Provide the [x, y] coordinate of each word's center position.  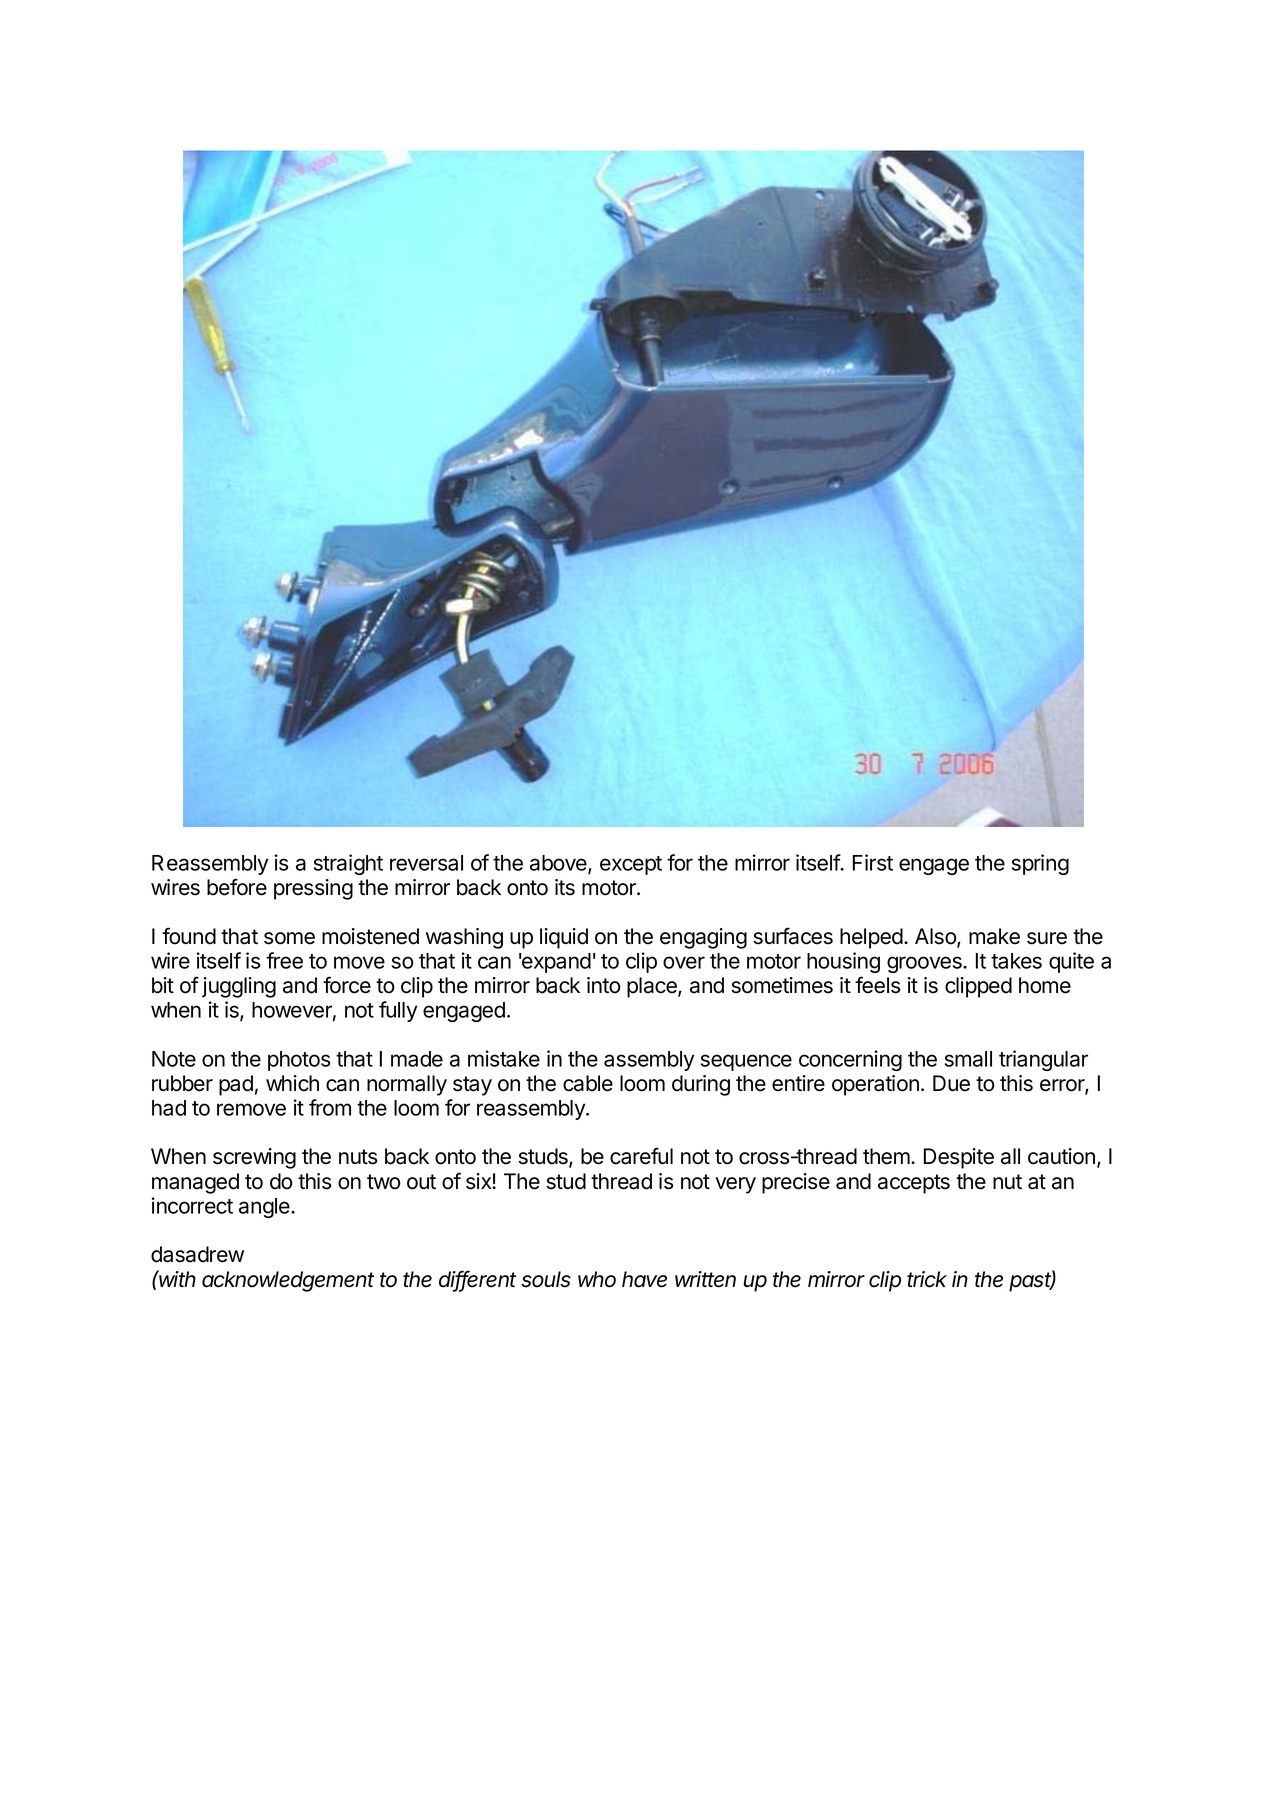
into [604, 985]
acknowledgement [288, 1281]
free [284, 960]
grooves [925, 964]
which [292, 1083]
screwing [254, 1158]
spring [1040, 864]
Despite [959, 1158]
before [237, 887]
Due [951, 1083]
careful [641, 1156]
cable [588, 1083]
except [631, 865]
